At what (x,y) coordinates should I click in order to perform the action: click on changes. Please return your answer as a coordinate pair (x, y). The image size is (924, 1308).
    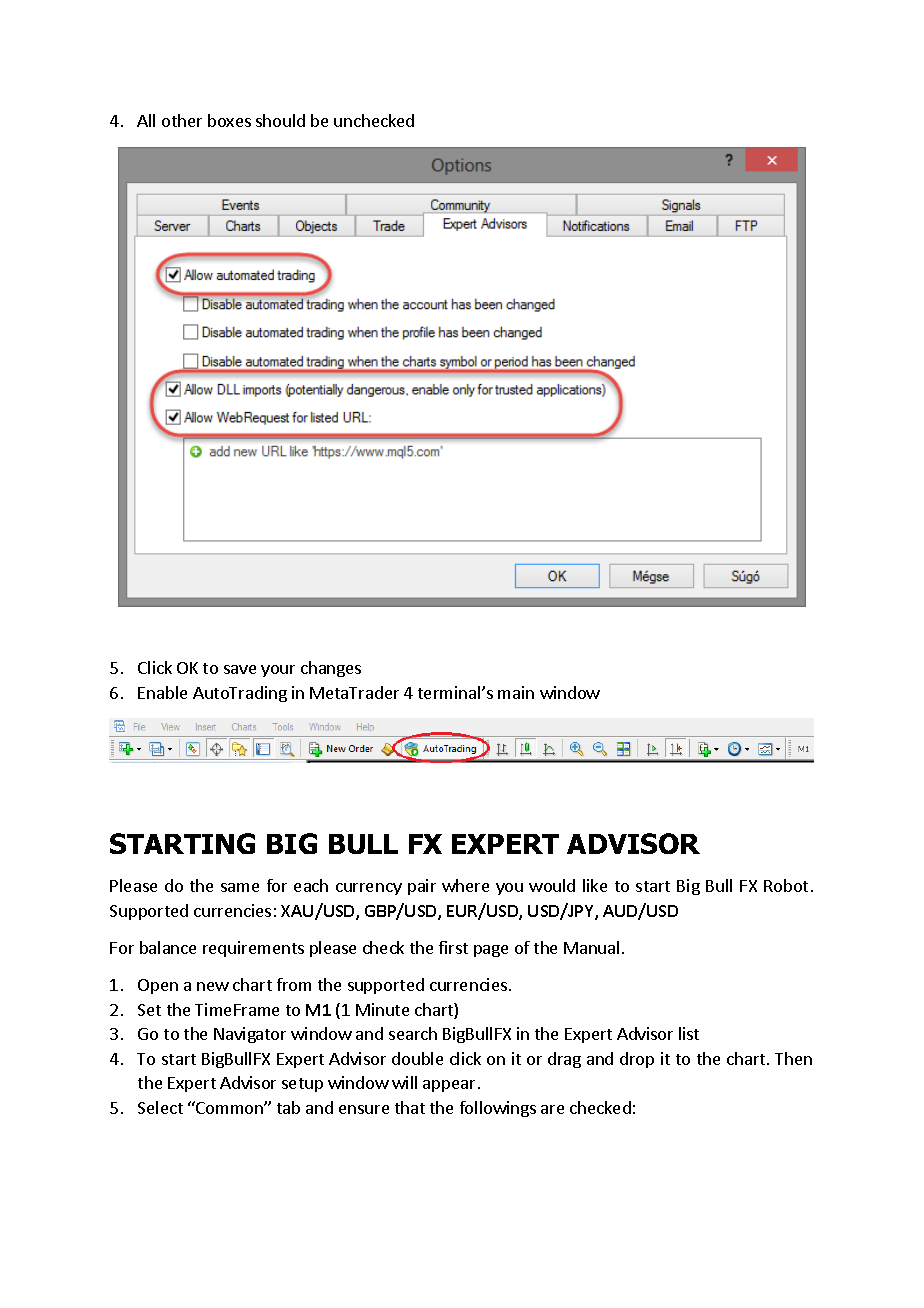
    Looking at the image, I should click on (331, 669).
